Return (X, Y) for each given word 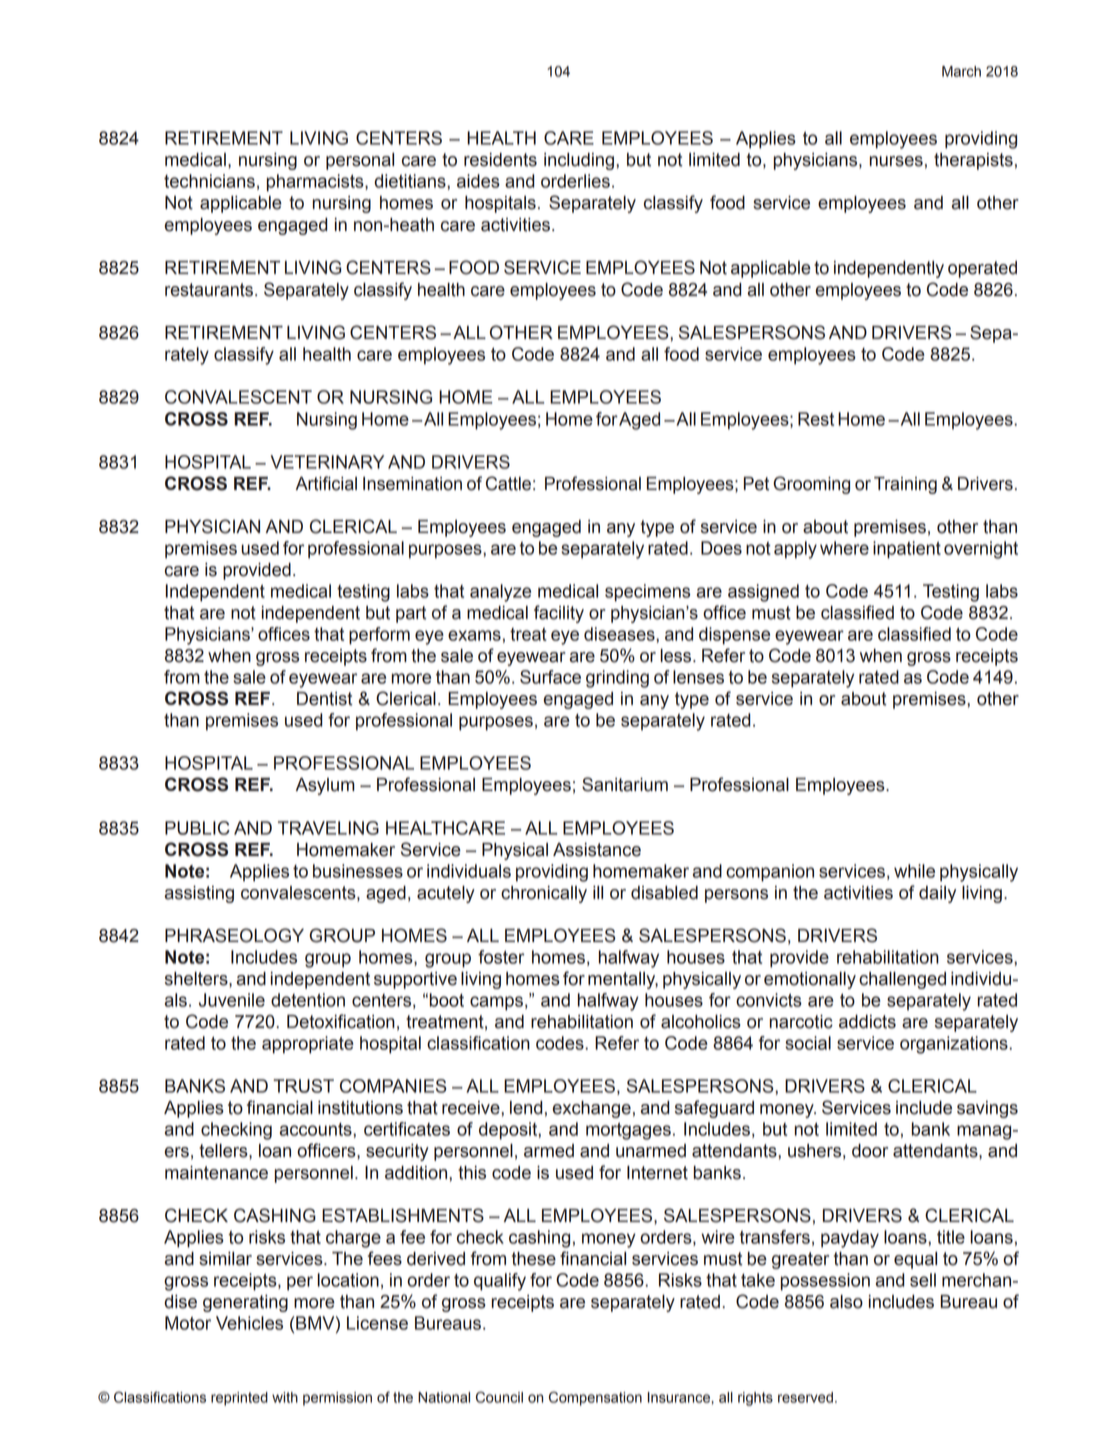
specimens (647, 593)
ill (598, 892)
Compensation (595, 1398)
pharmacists (316, 183)
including (579, 161)
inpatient (907, 550)
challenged (902, 980)
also (846, 1302)
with (285, 1397)
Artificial (326, 483)
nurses (896, 161)
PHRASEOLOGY (234, 935)
